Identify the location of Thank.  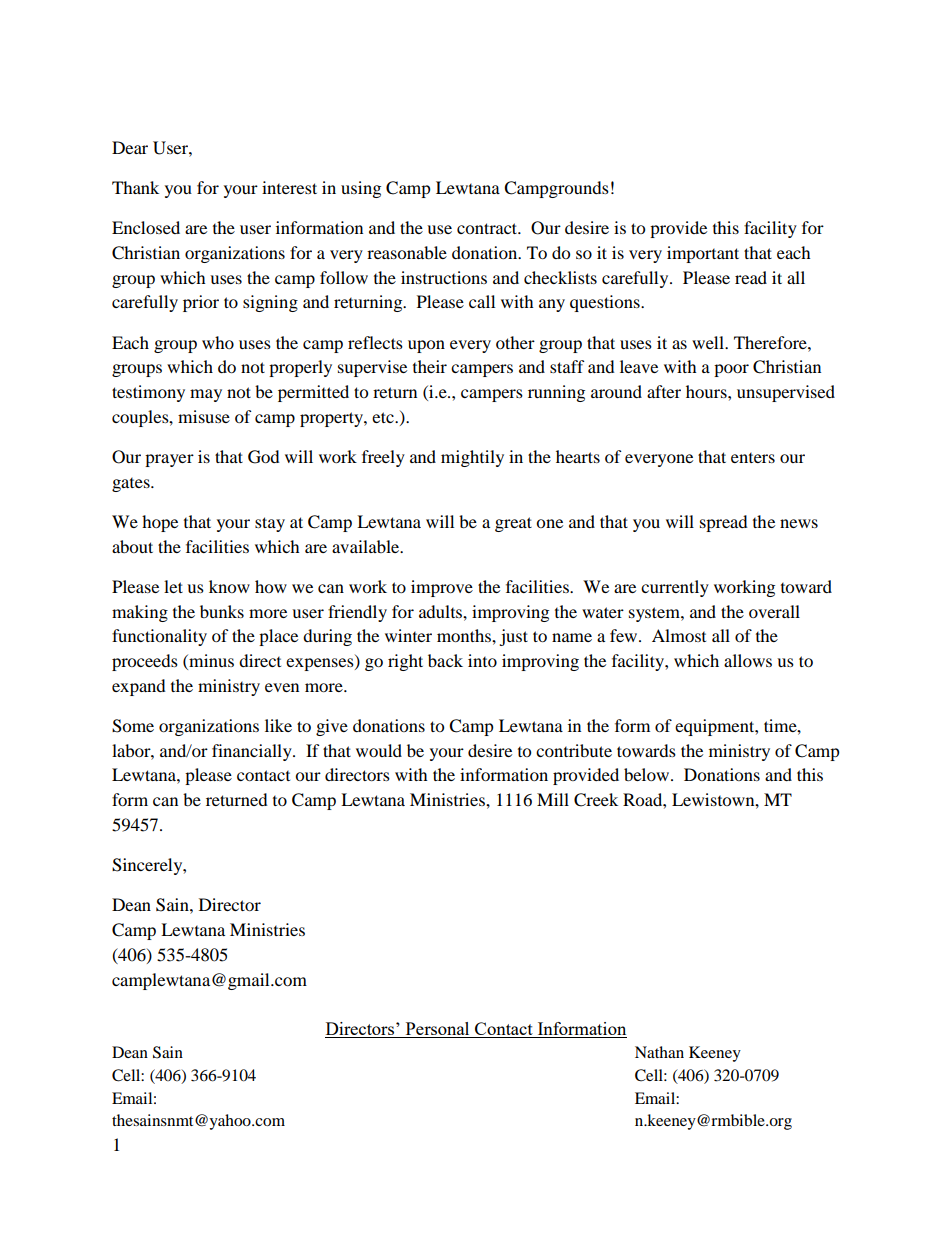
(135, 187).
